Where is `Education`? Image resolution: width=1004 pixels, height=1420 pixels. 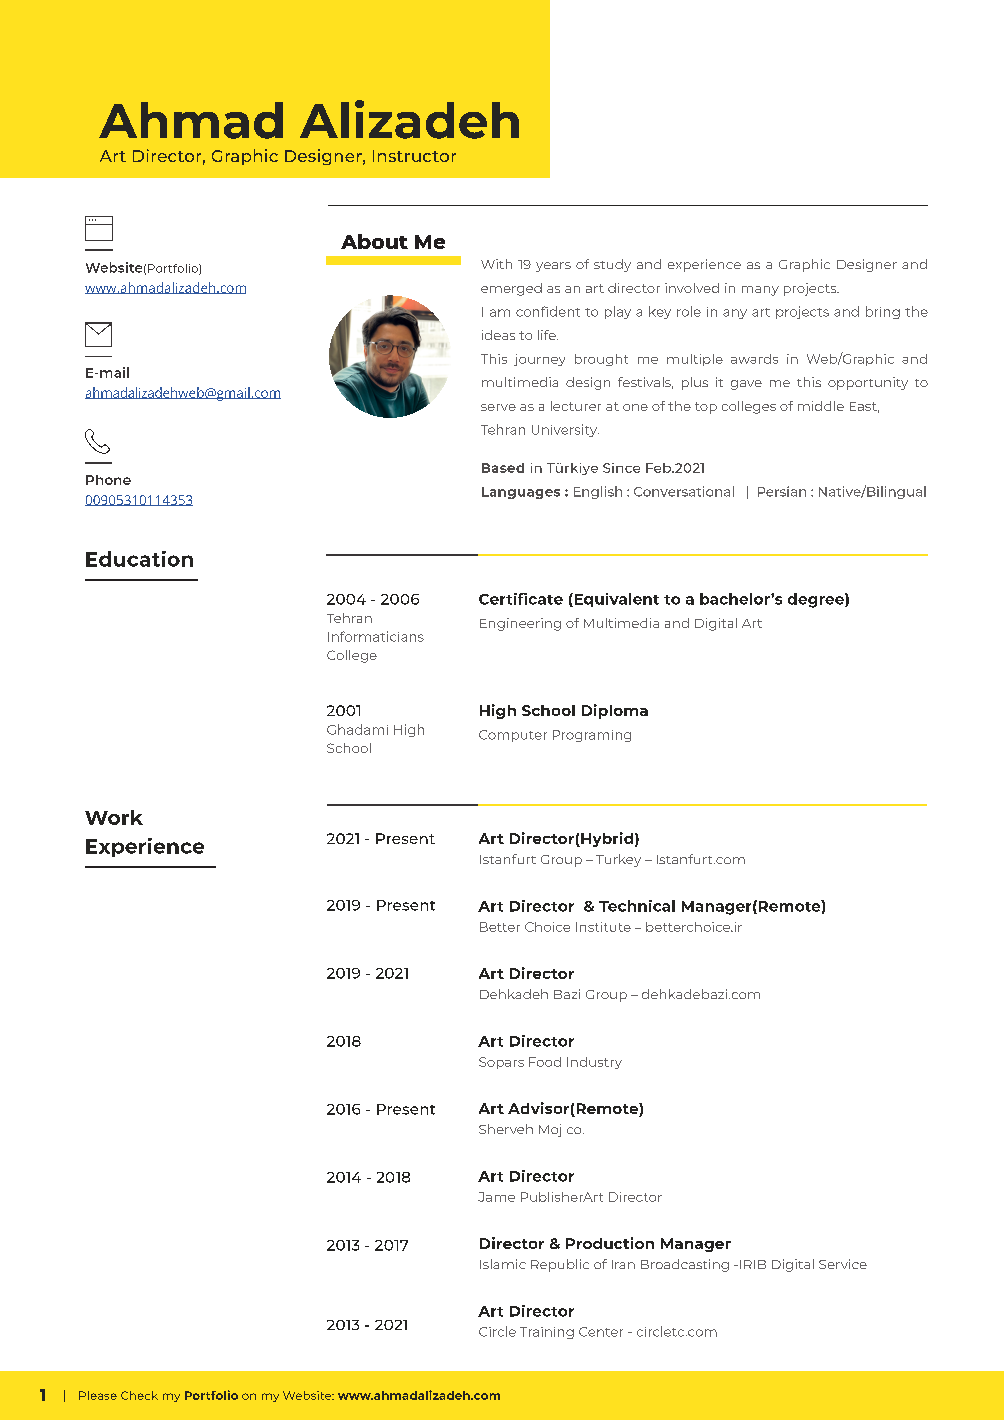 Education is located at coordinates (139, 559).
